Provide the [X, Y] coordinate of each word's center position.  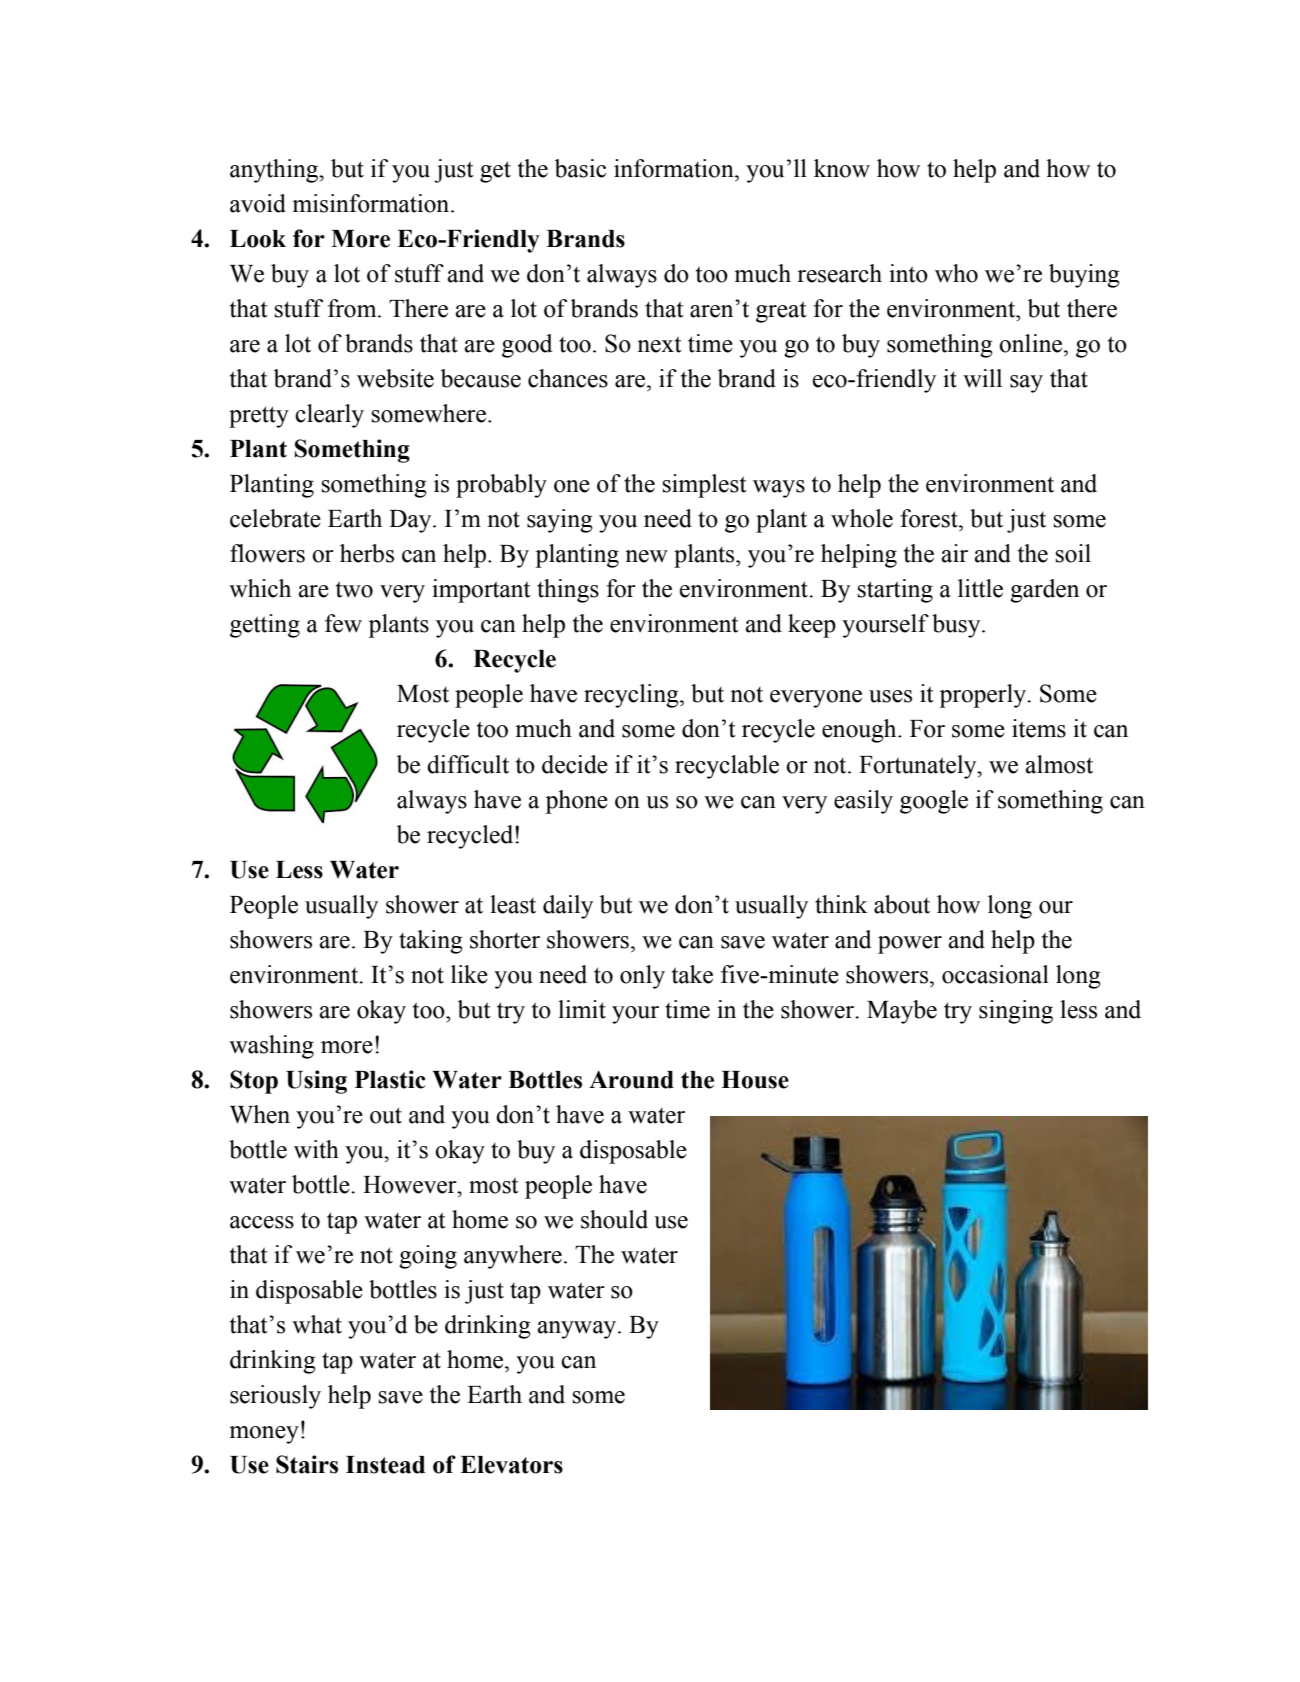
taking [431, 942]
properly [984, 696]
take [692, 974]
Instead [385, 1465]
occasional [995, 974]
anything [275, 171]
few [343, 623]
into [908, 273]
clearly [329, 416]
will [982, 378]
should [614, 1219]
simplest [705, 486]
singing [1016, 1012]
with [316, 1149]
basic [580, 168]
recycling [632, 696]
